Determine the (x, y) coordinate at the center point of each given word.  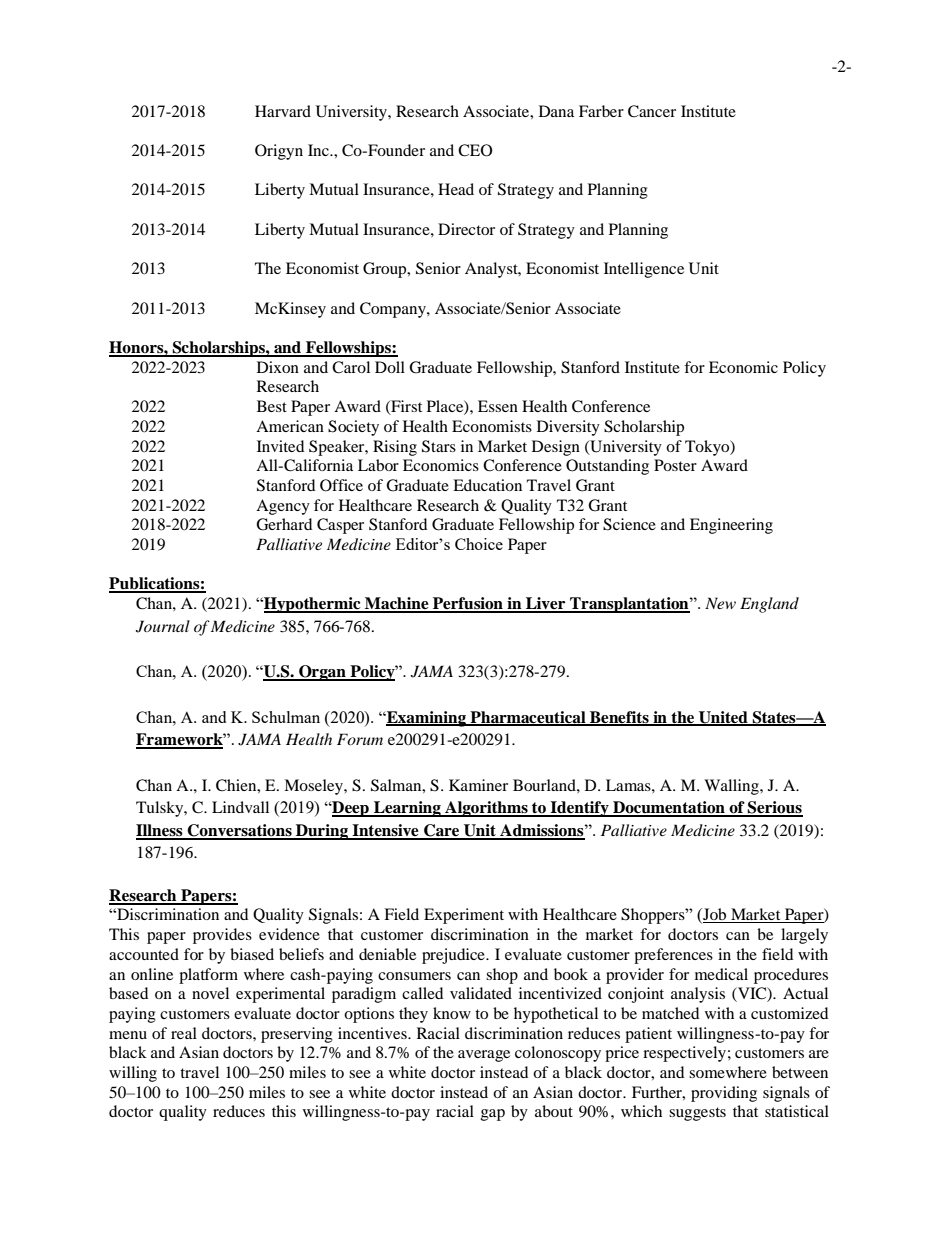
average (484, 1056)
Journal (163, 626)
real (184, 1033)
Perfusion (468, 604)
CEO (475, 150)
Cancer (652, 111)
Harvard (283, 111)
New (720, 603)
